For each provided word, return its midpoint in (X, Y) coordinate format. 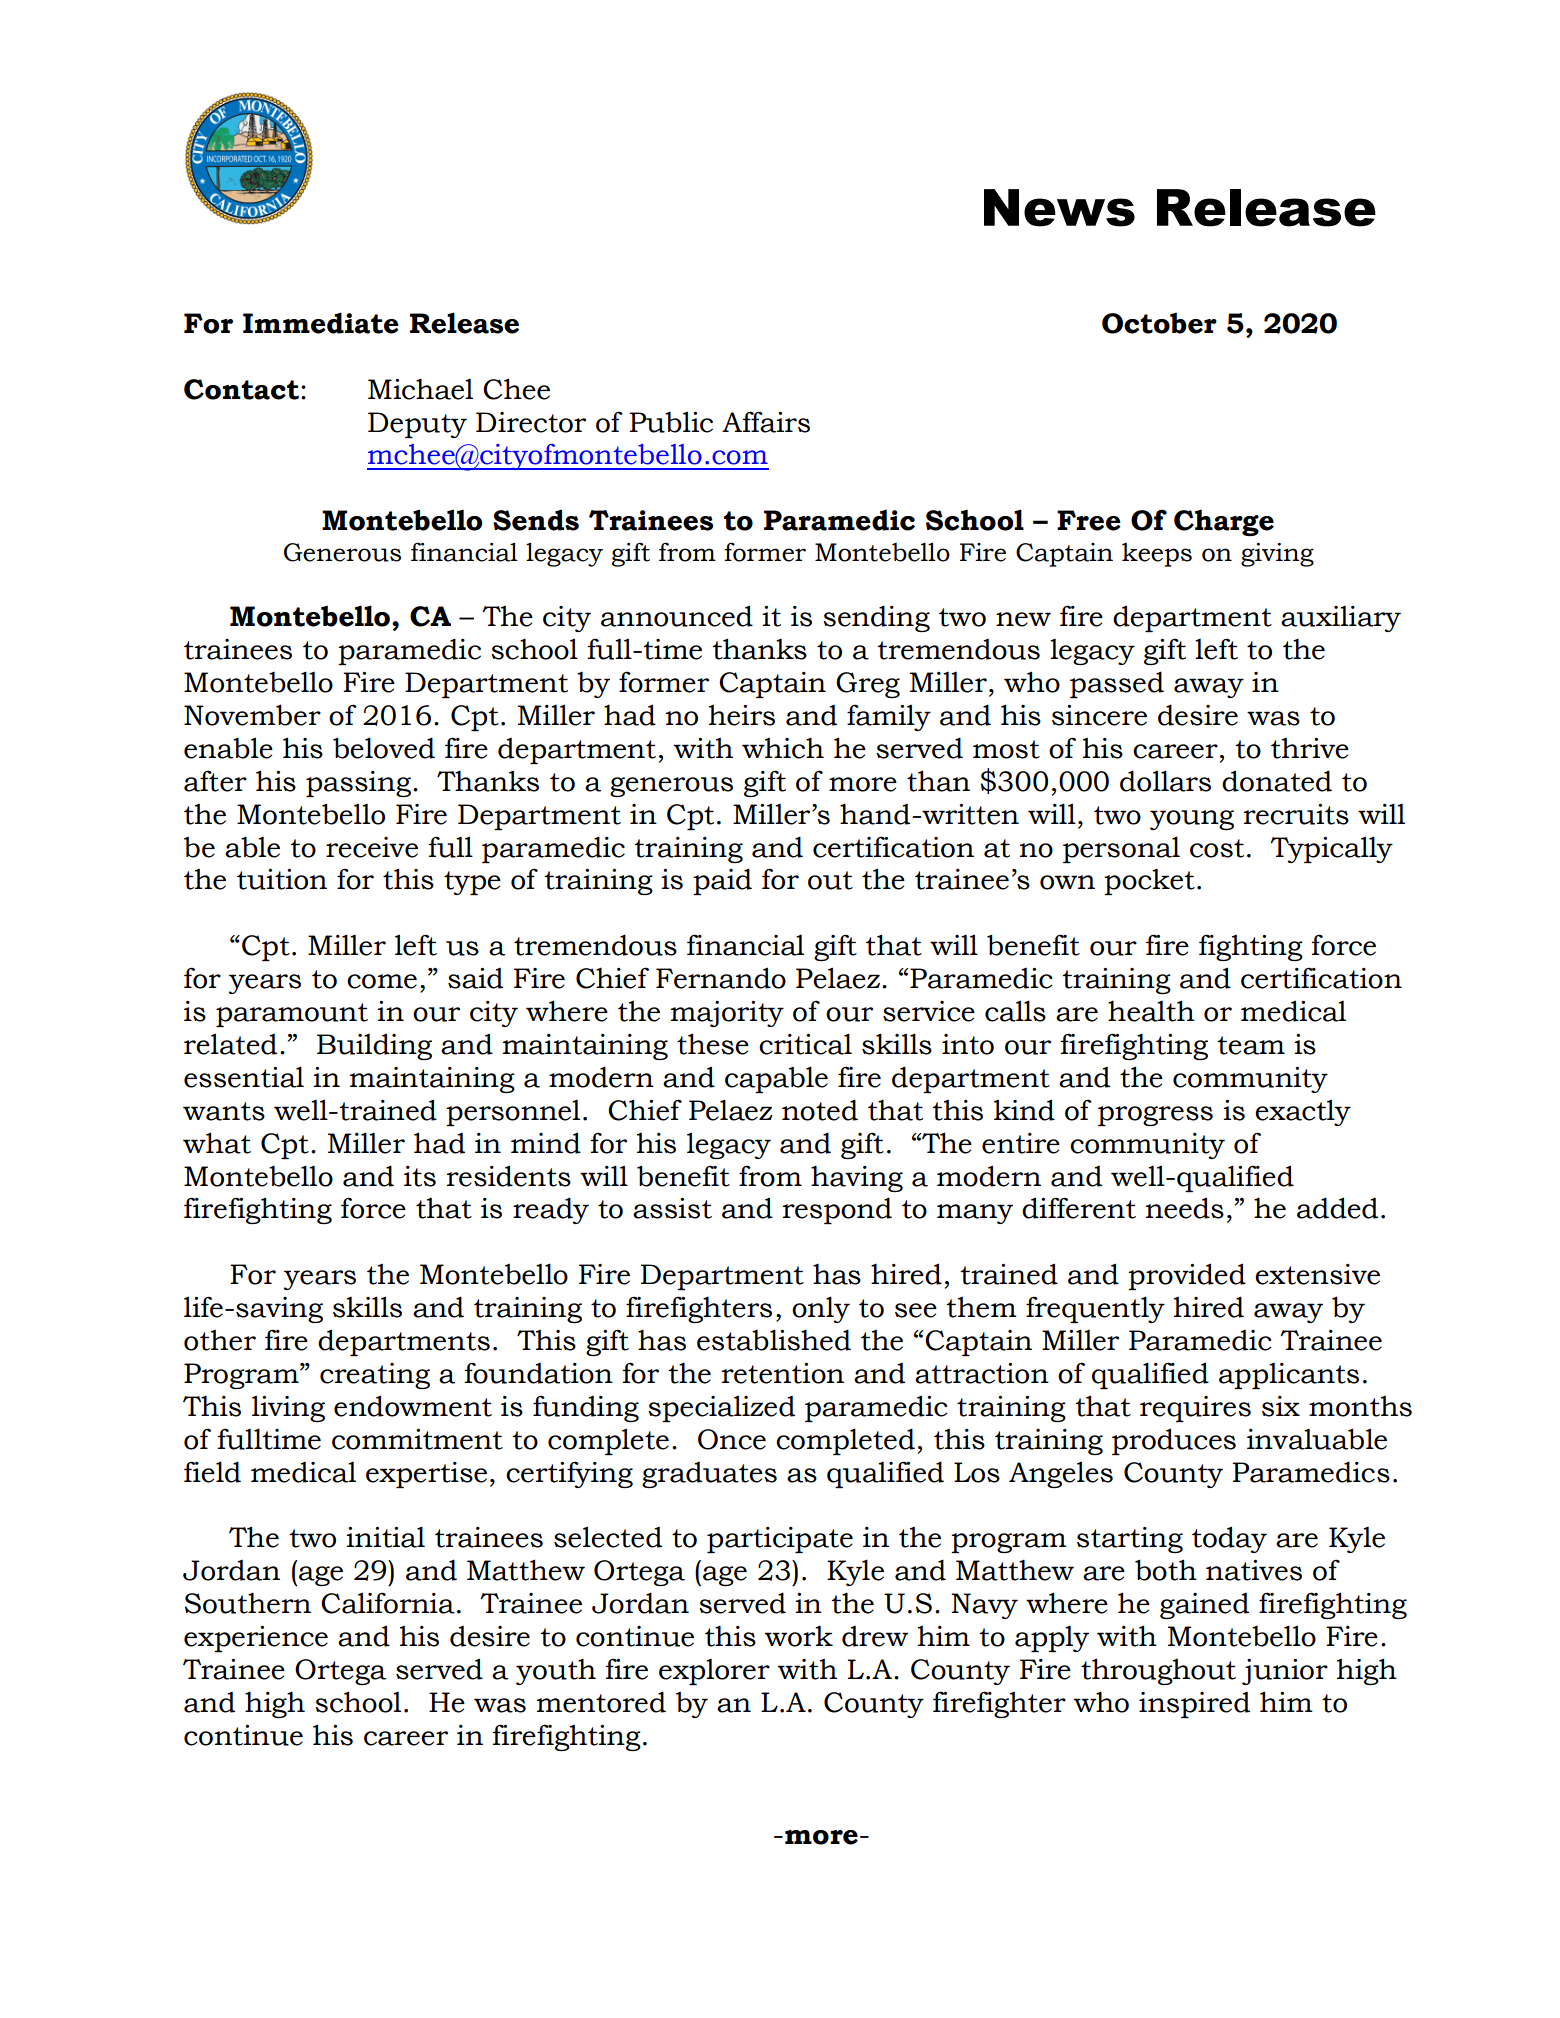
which (783, 748)
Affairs (766, 422)
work (799, 1636)
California (388, 1603)
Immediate (321, 323)
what (217, 1143)
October (1159, 323)
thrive (1310, 748)
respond (837, 1210)
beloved (384, 748)
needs (1185, 1208)
